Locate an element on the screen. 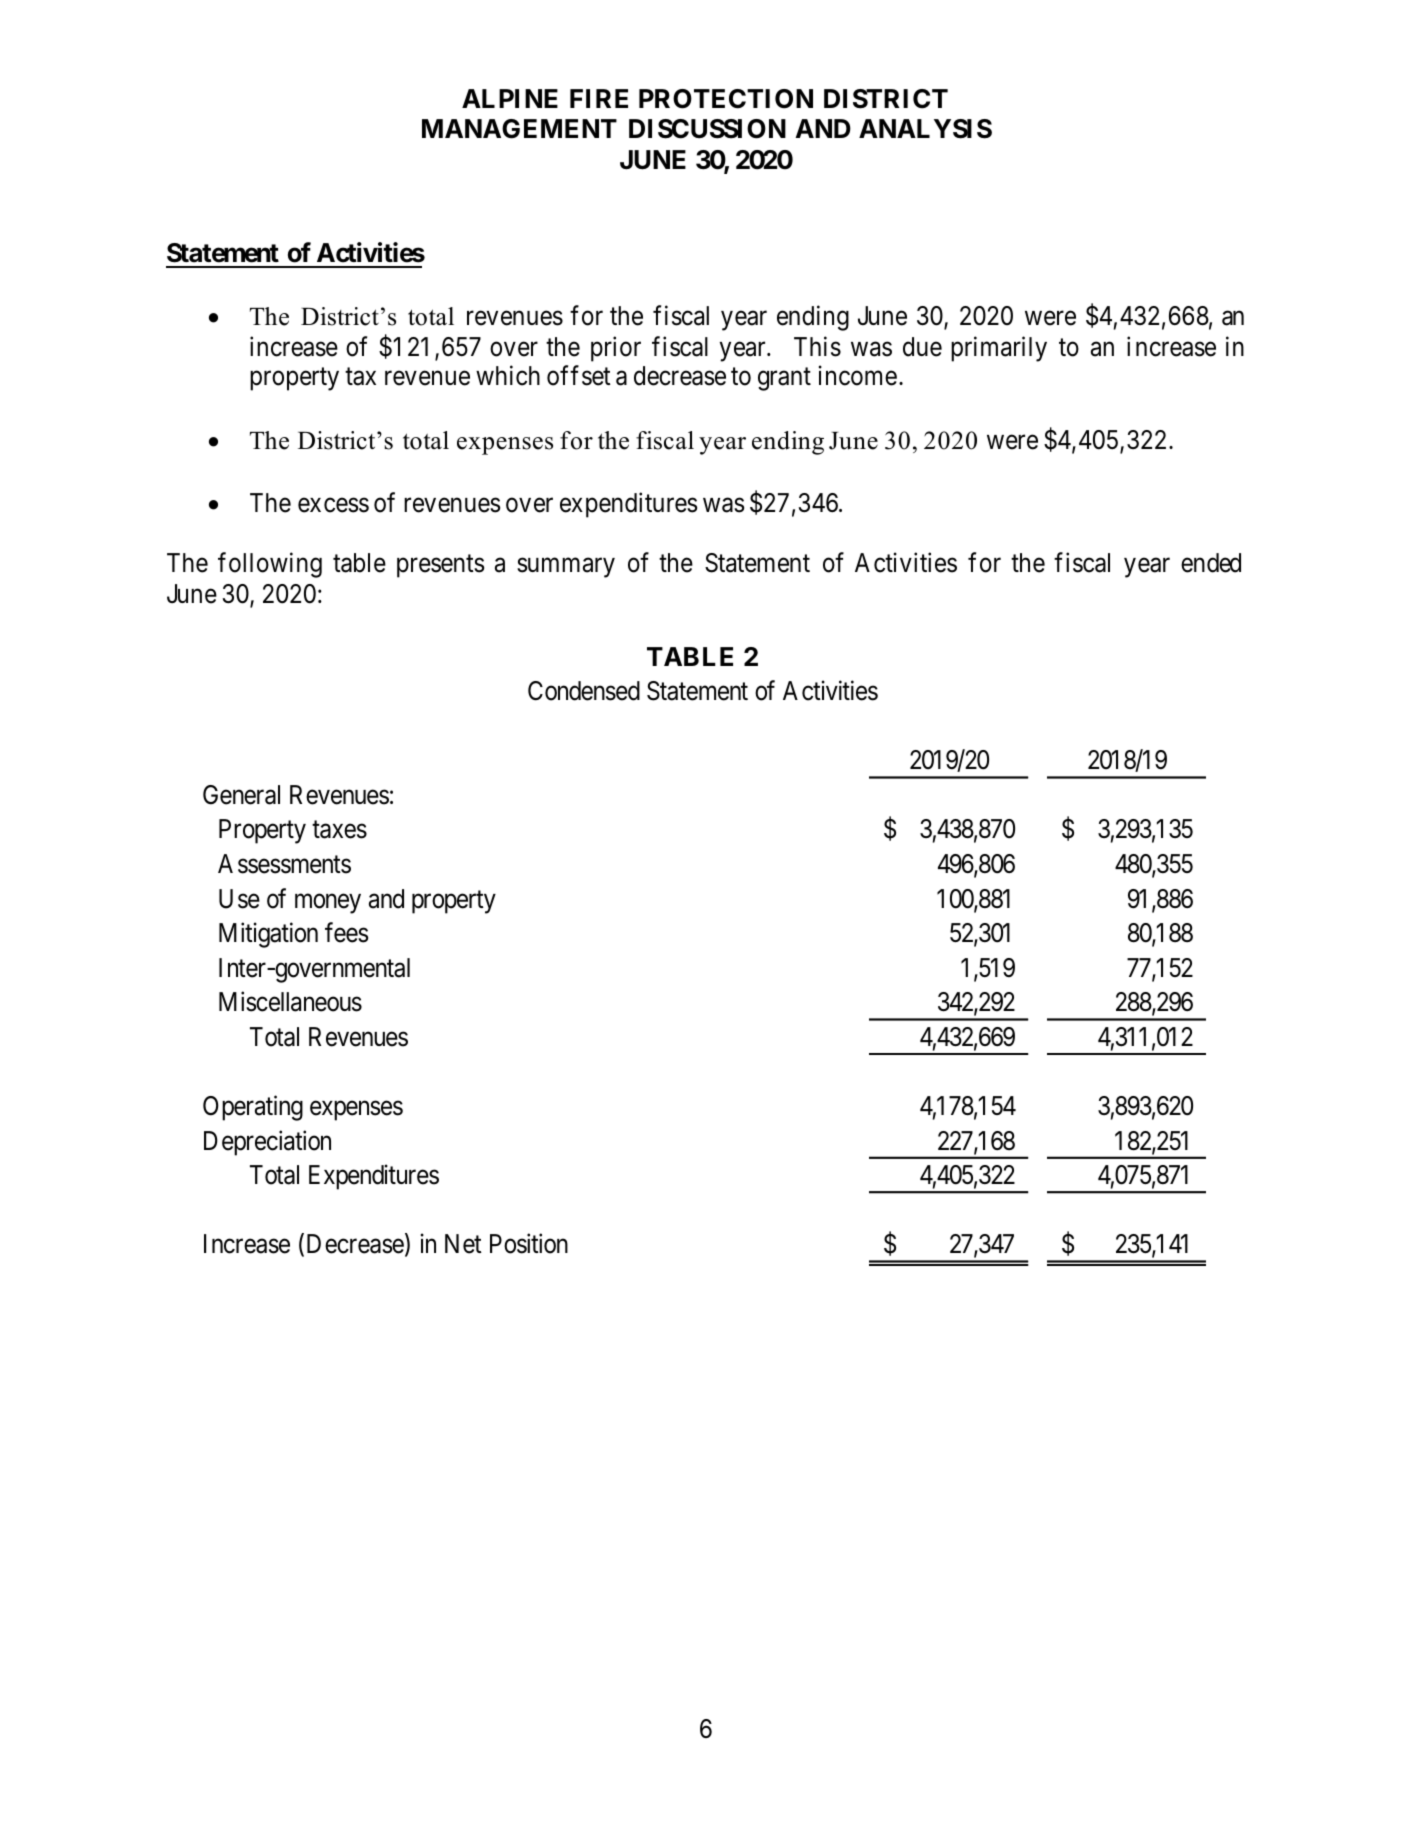 The height and width of the screenshot is (1825, 1410). ended is located at coordinates (1211, 563).
